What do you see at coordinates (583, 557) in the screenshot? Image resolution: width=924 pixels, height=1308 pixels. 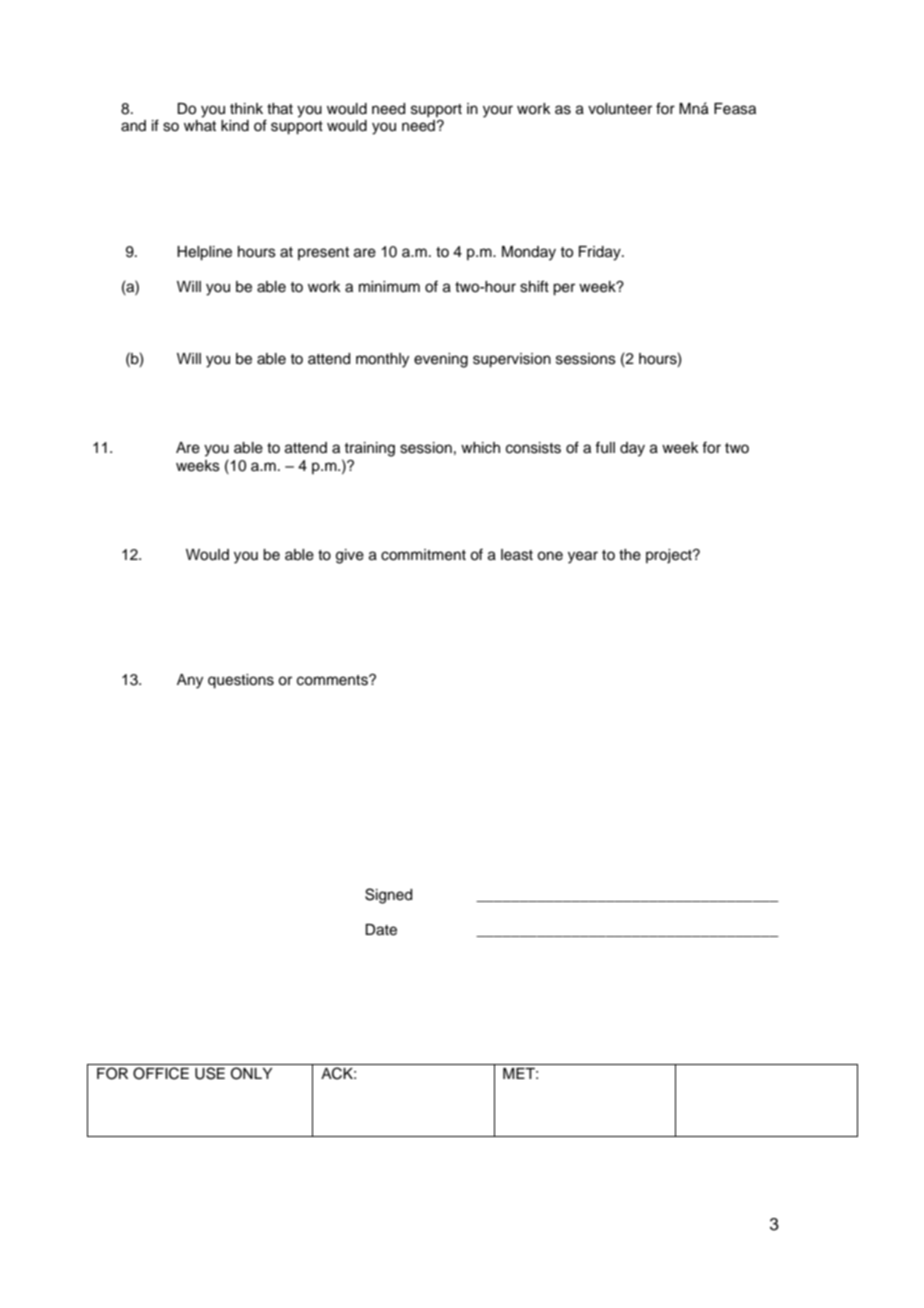 I see `year` at bounding box center [583, 557].
